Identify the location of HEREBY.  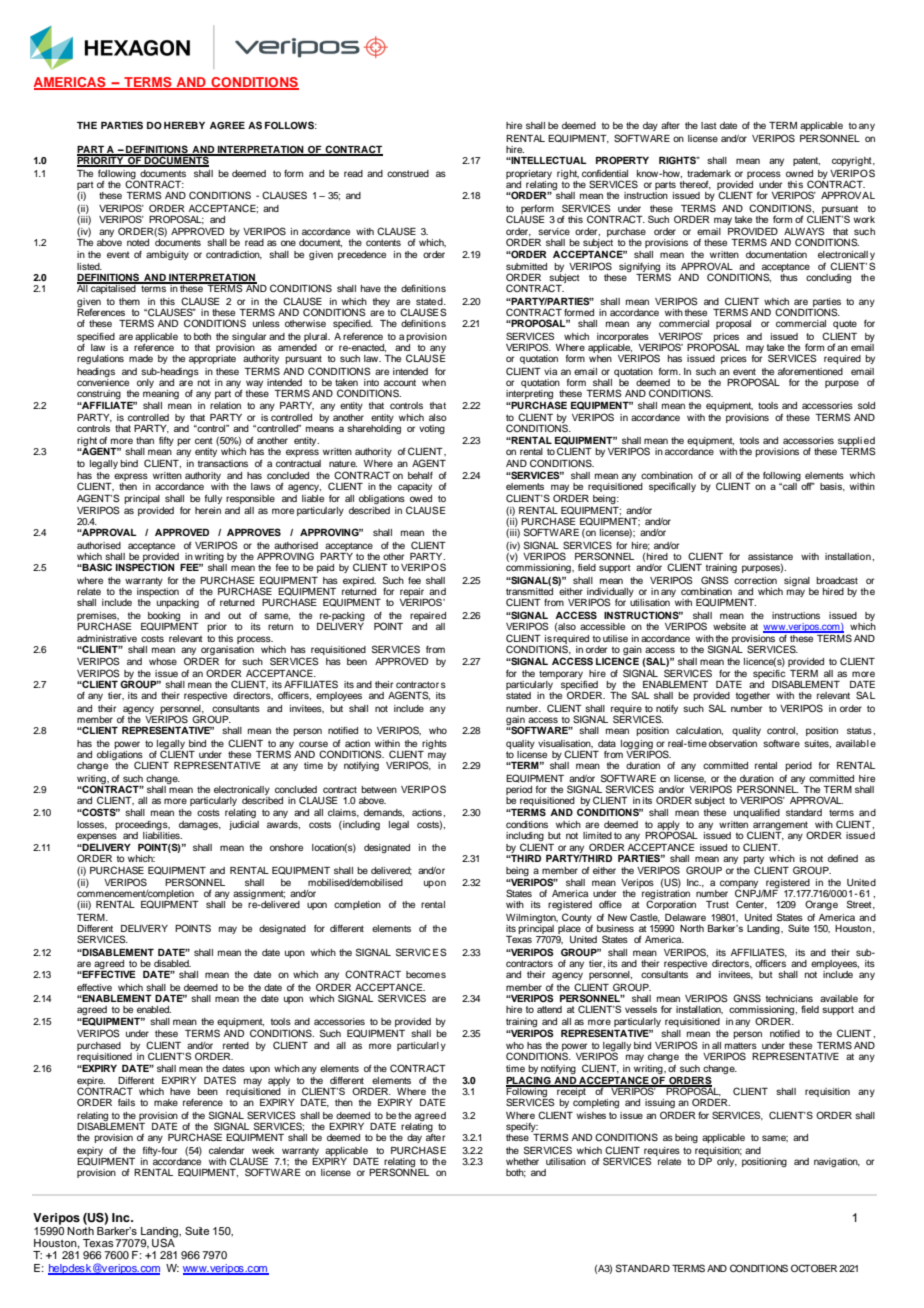
(184, 125).
